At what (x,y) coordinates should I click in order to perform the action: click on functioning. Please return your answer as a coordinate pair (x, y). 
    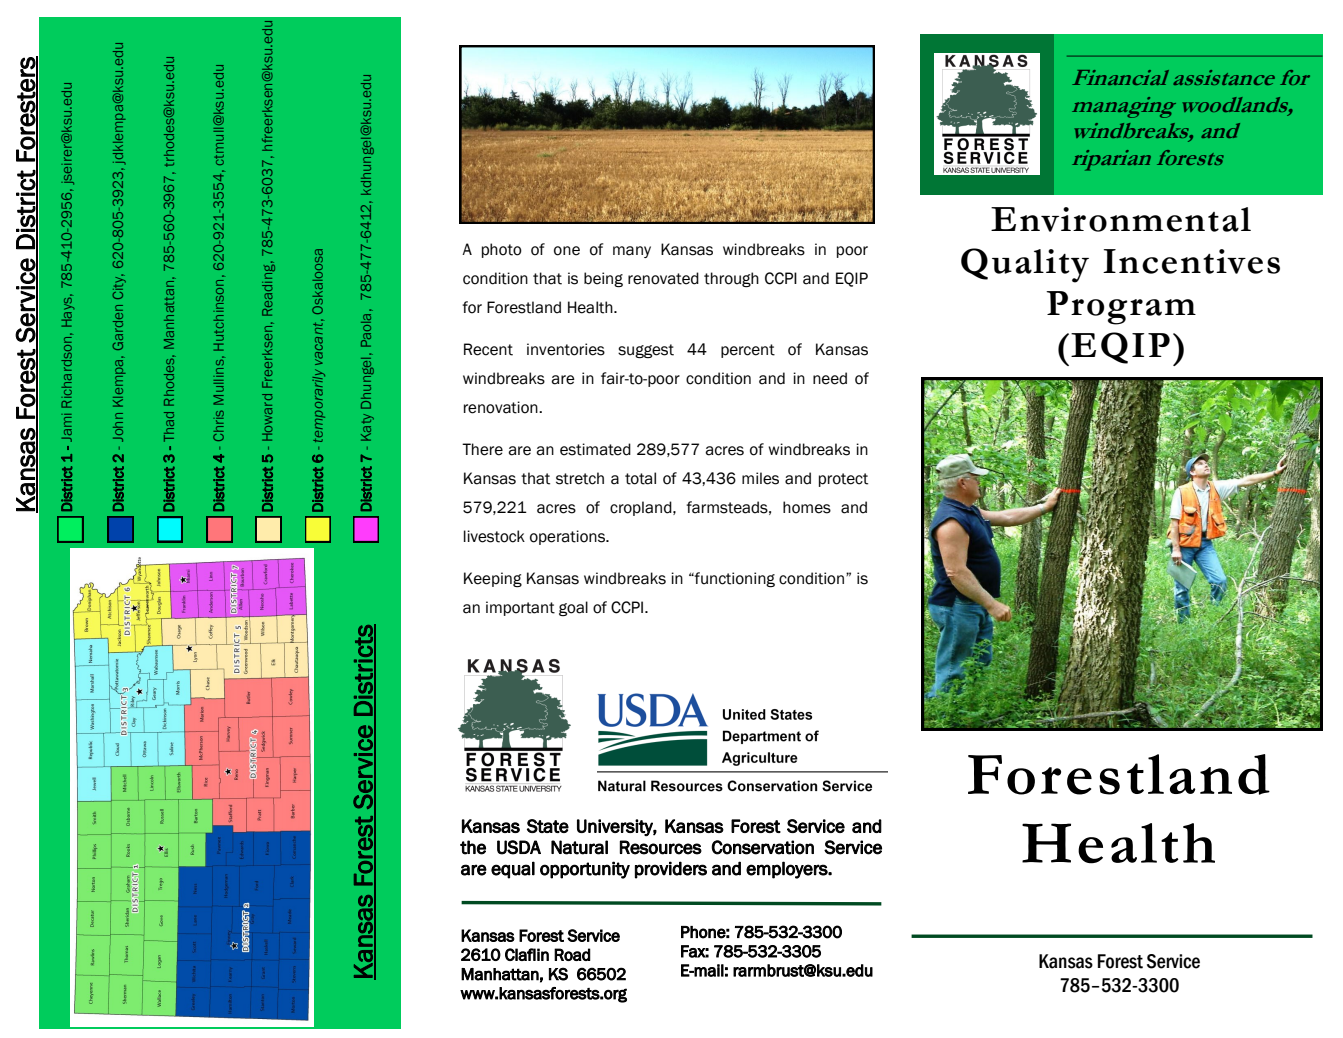
    Looking at the image, I should click on (734, 579).
